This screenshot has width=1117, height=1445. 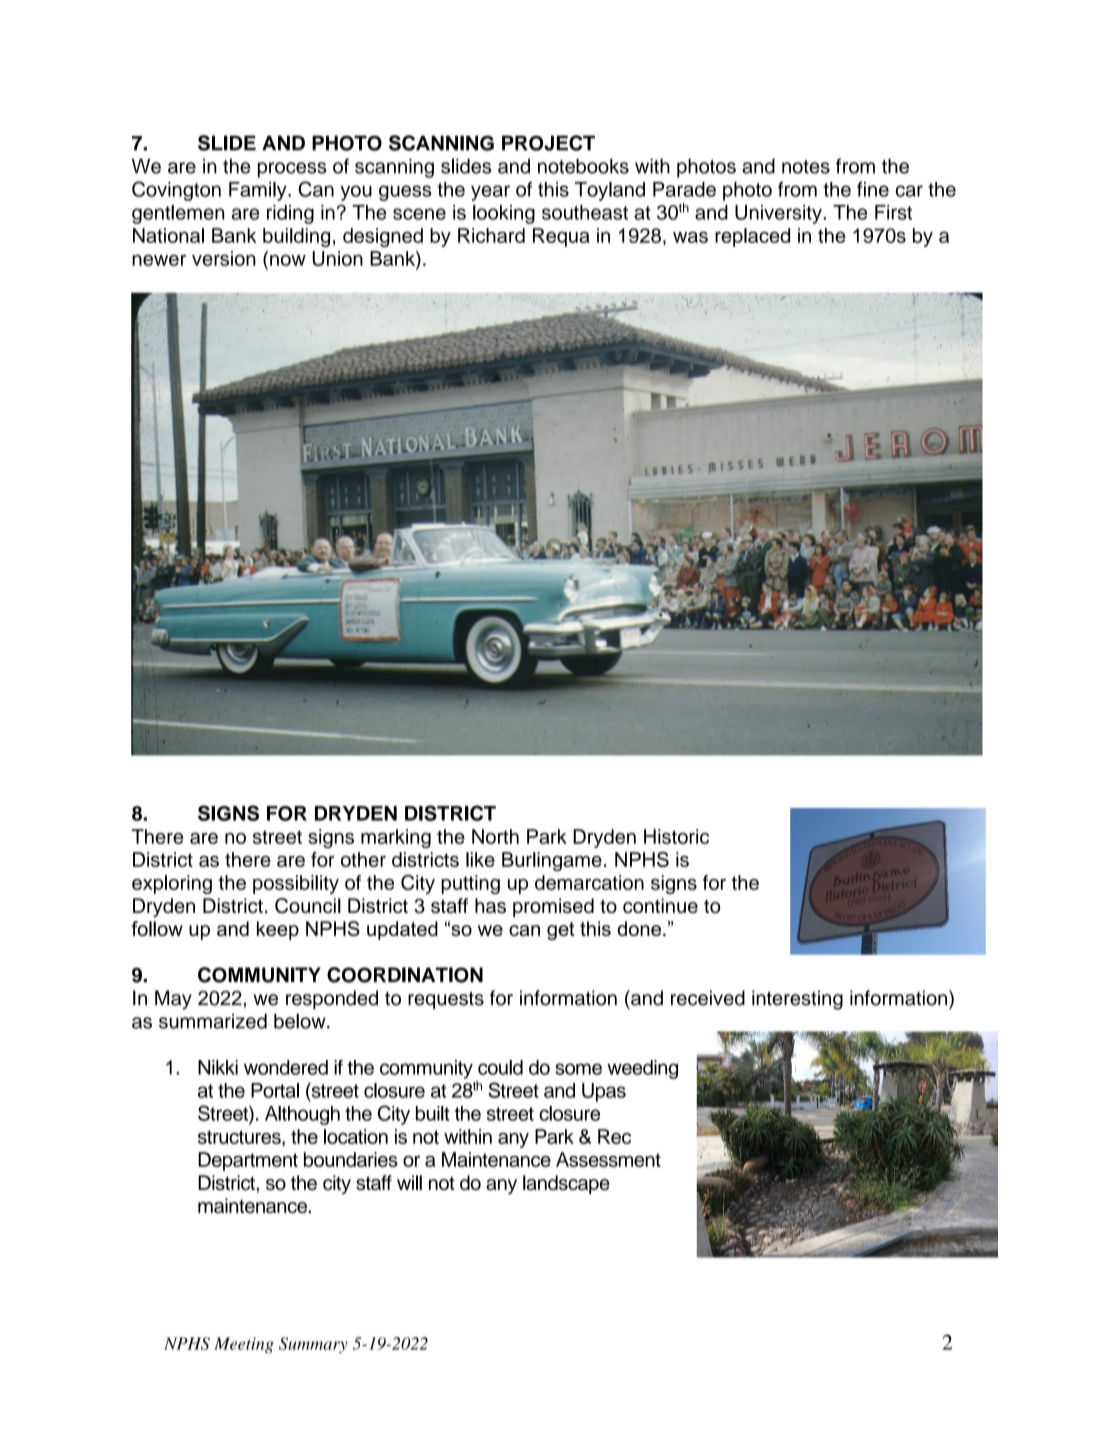 I want to click on Meeting, so click(x=244, y=1345).
